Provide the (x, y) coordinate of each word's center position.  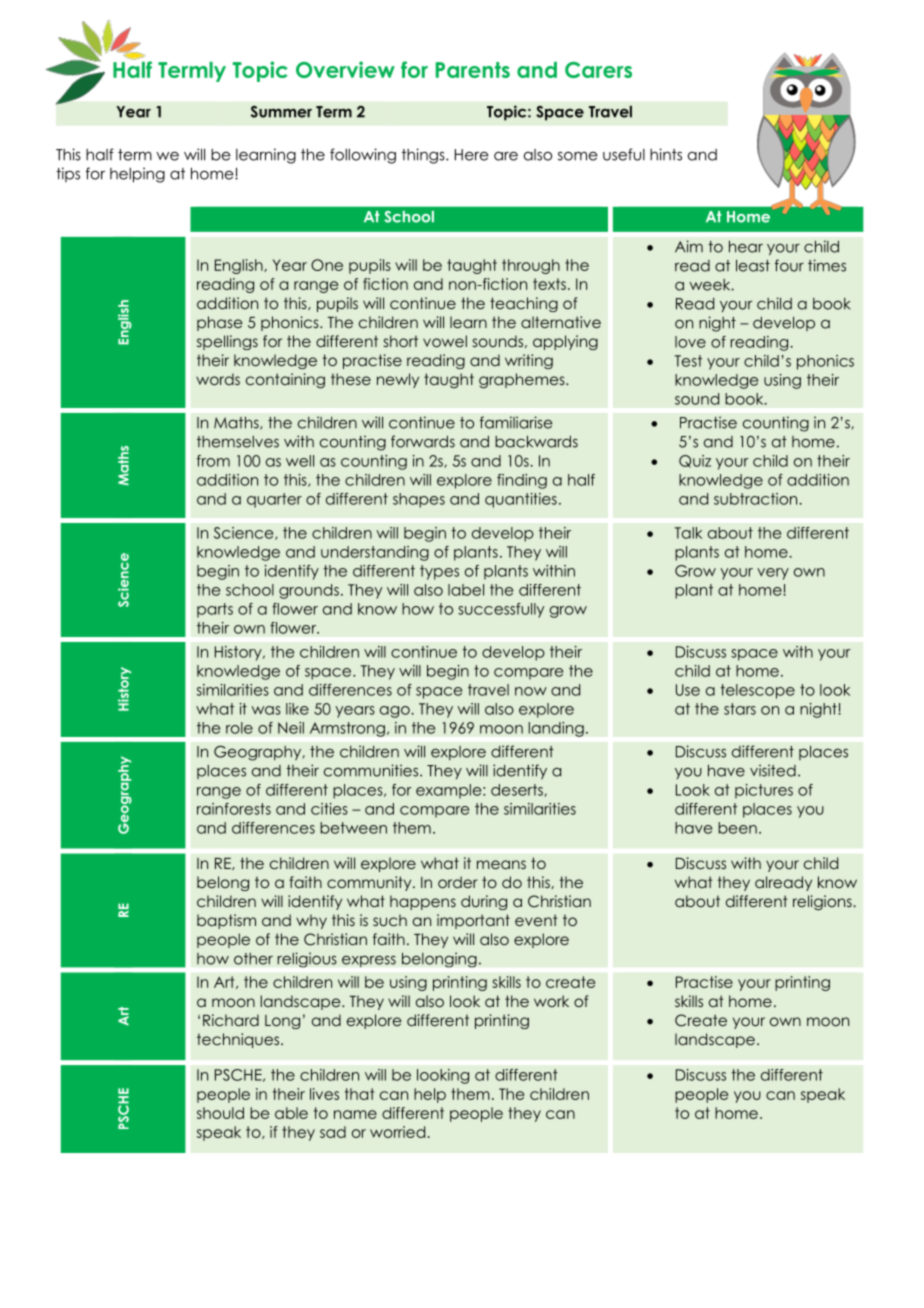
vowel (445, 341)
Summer (281, 112)
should (220, 1113)
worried (397, 1132)
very (773, 574)
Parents (473, 70)
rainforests (234, 809)
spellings (227, 342)
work (551, 1001)
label (466, 590)
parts (215, 610)
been (737, 828)
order (458, 882)
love (690, 342)
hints (666, 154)
